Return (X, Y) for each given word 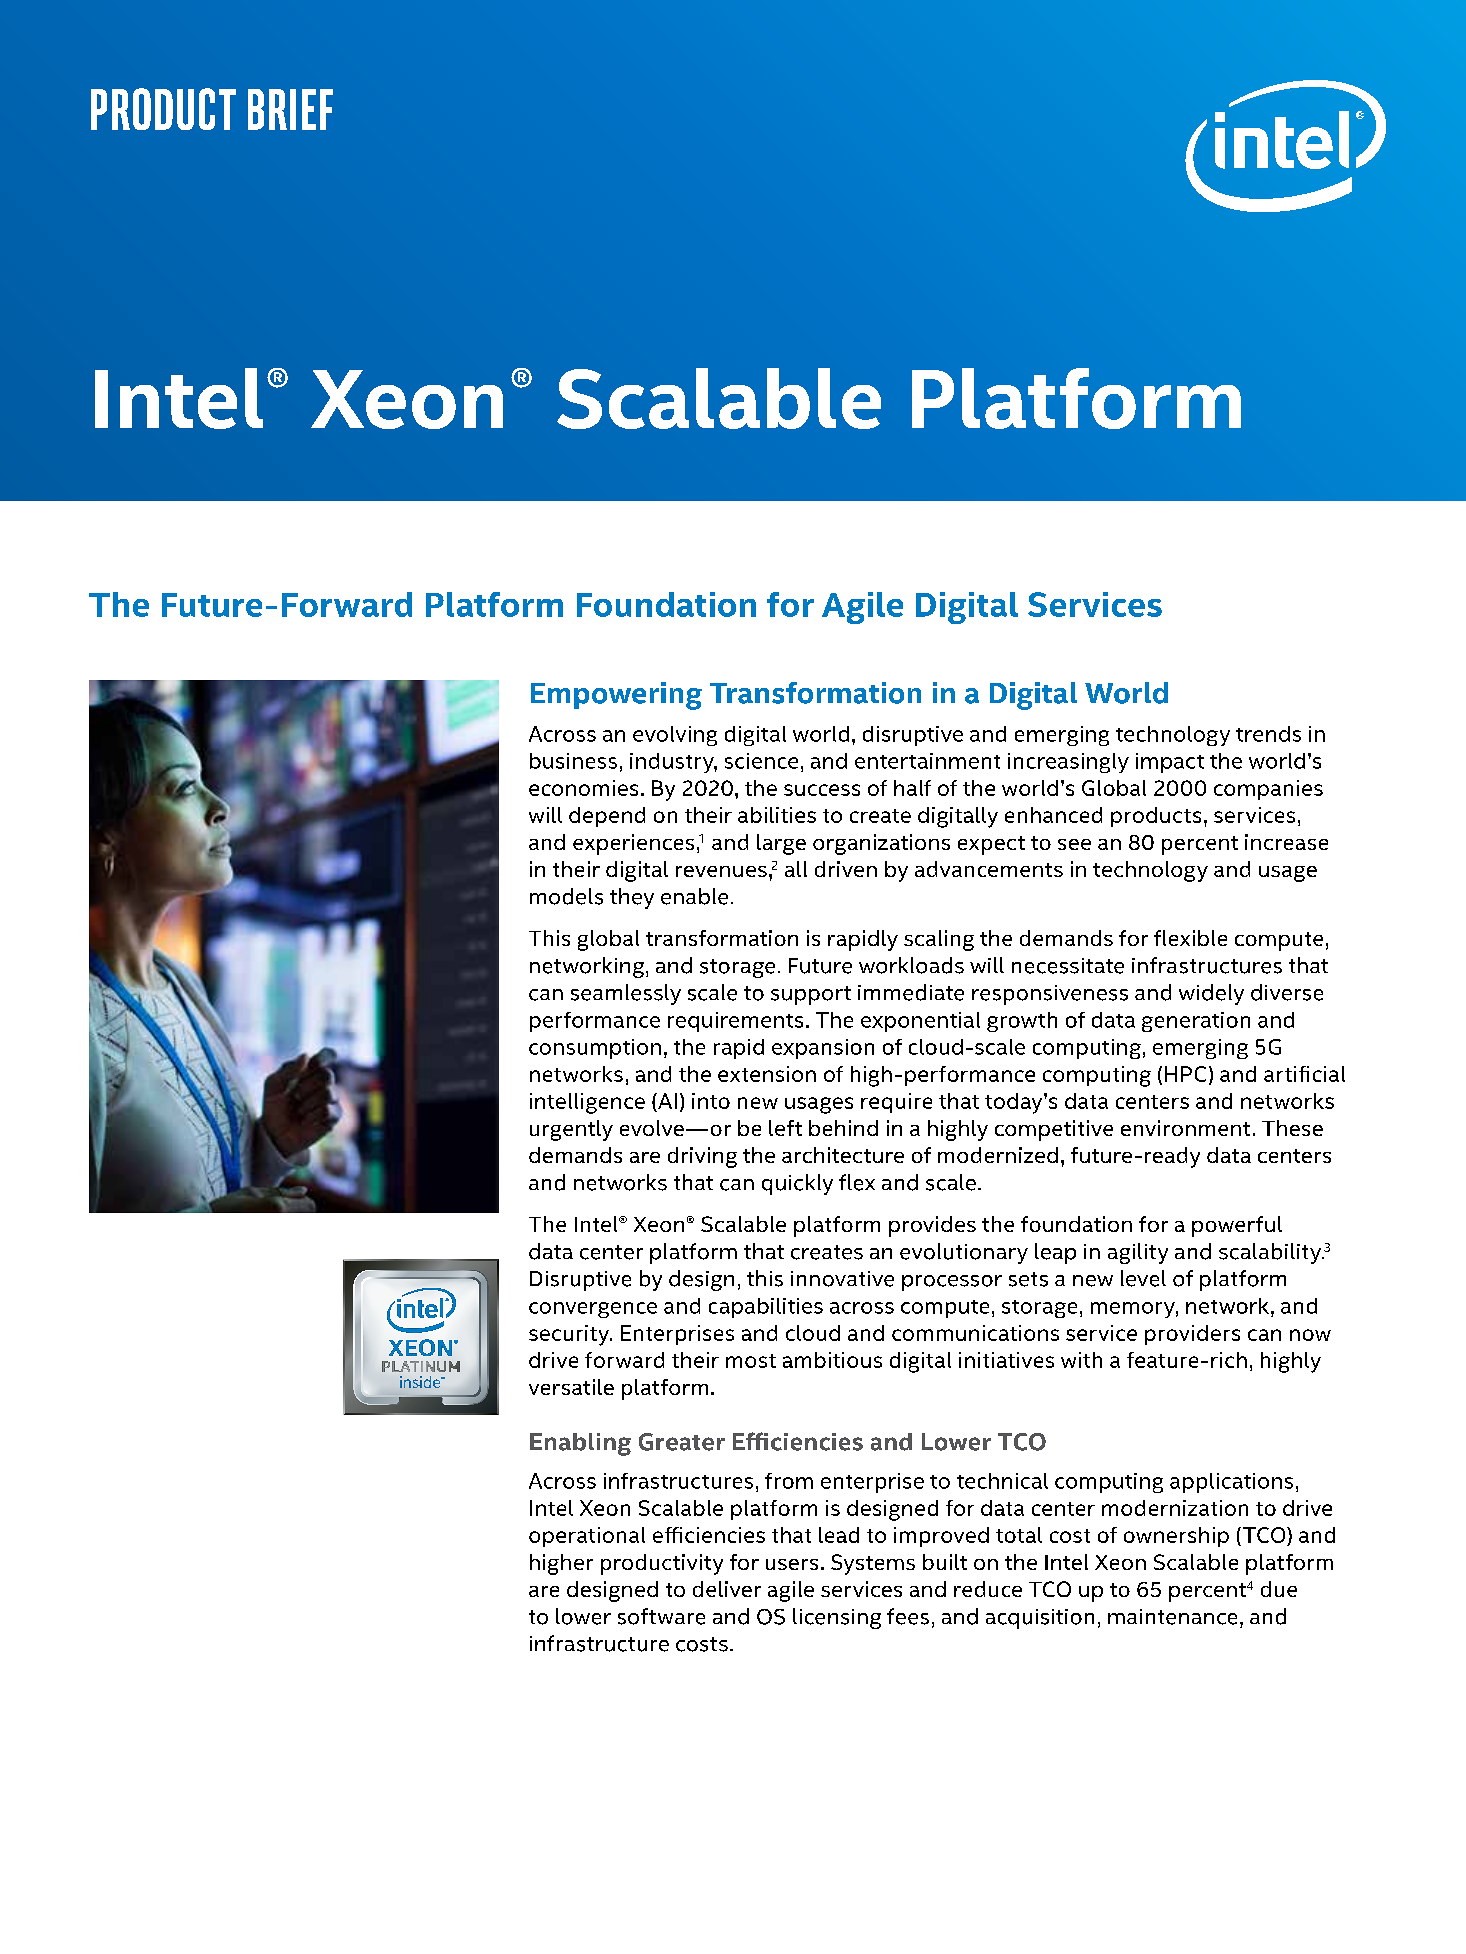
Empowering (616, 696)
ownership (1176, 1537)
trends (1268, 734)
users (792, 1564)
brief (290, 109)
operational (587, 1537)
